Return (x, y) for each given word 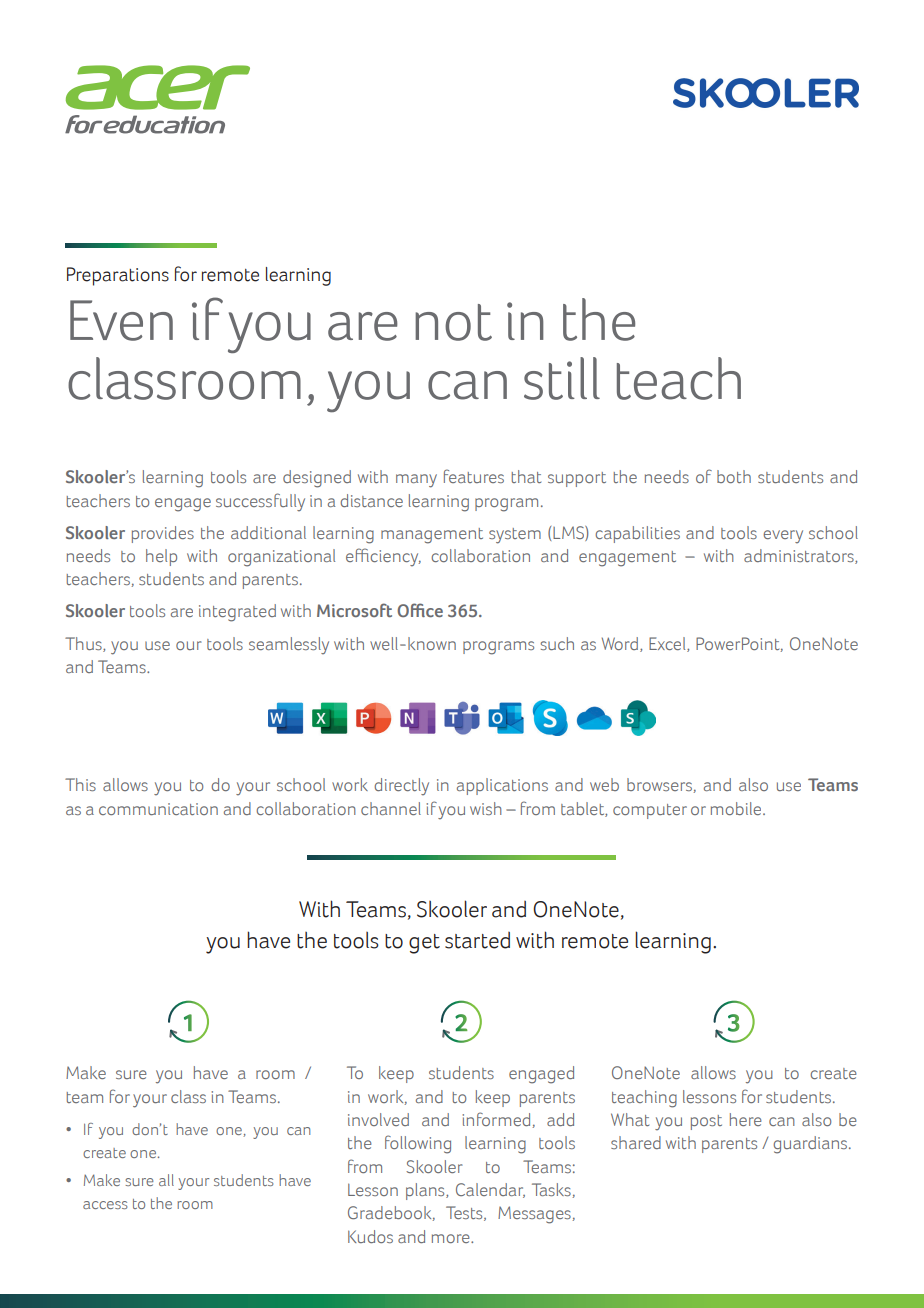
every (783, 537)
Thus (84, 644)
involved (378, 1119)
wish (486, 808)
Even (121, 320)
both (734, 476)
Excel (668, 644)
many (416, 481)
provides (163, 534)
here (746, 1119)
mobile (737, 808)
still (562, 378)
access (105, 1205)
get (424, 944)
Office (420, 610)
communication (158, 809)
